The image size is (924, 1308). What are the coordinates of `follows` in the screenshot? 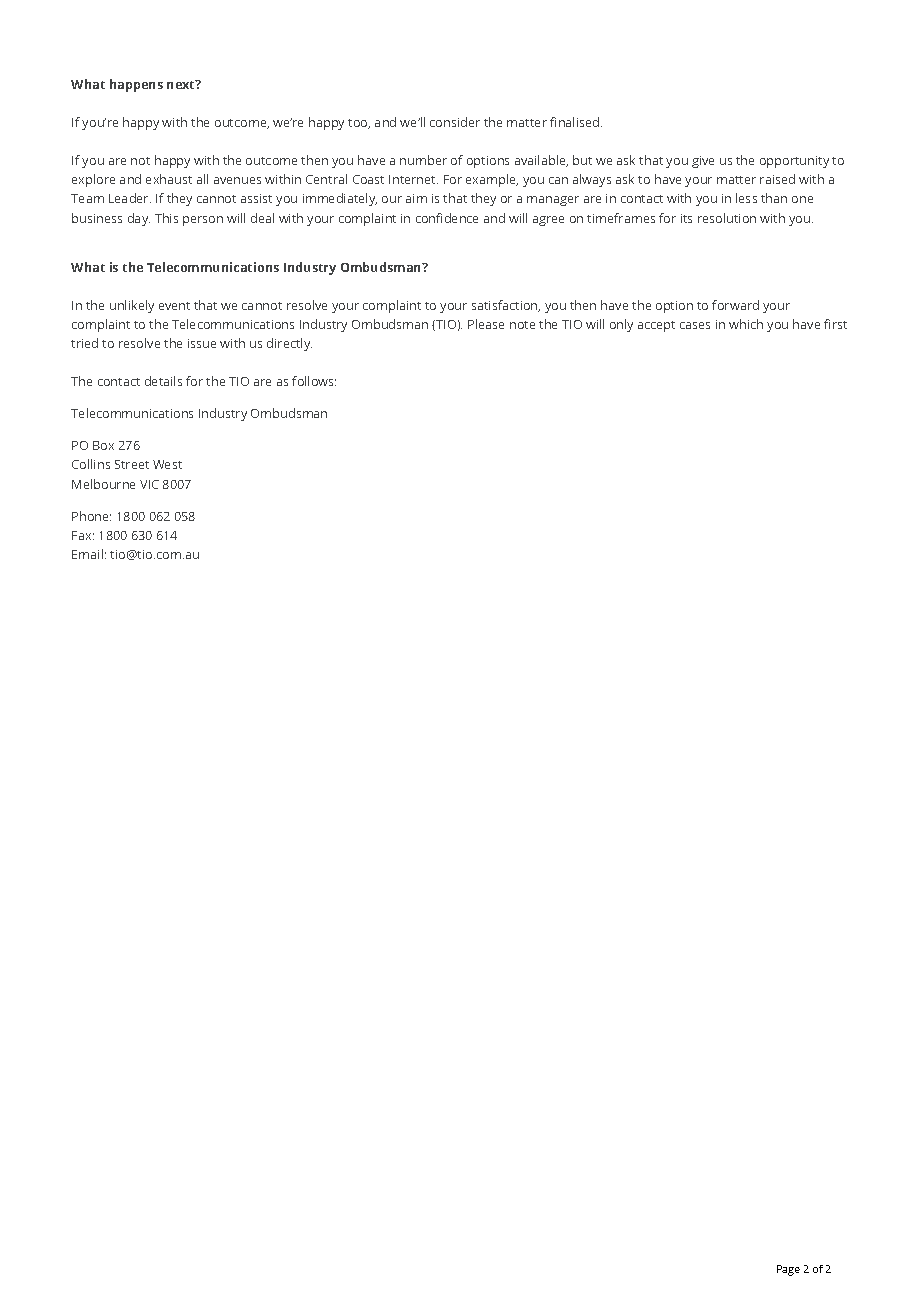 It's located at (314, 381).
